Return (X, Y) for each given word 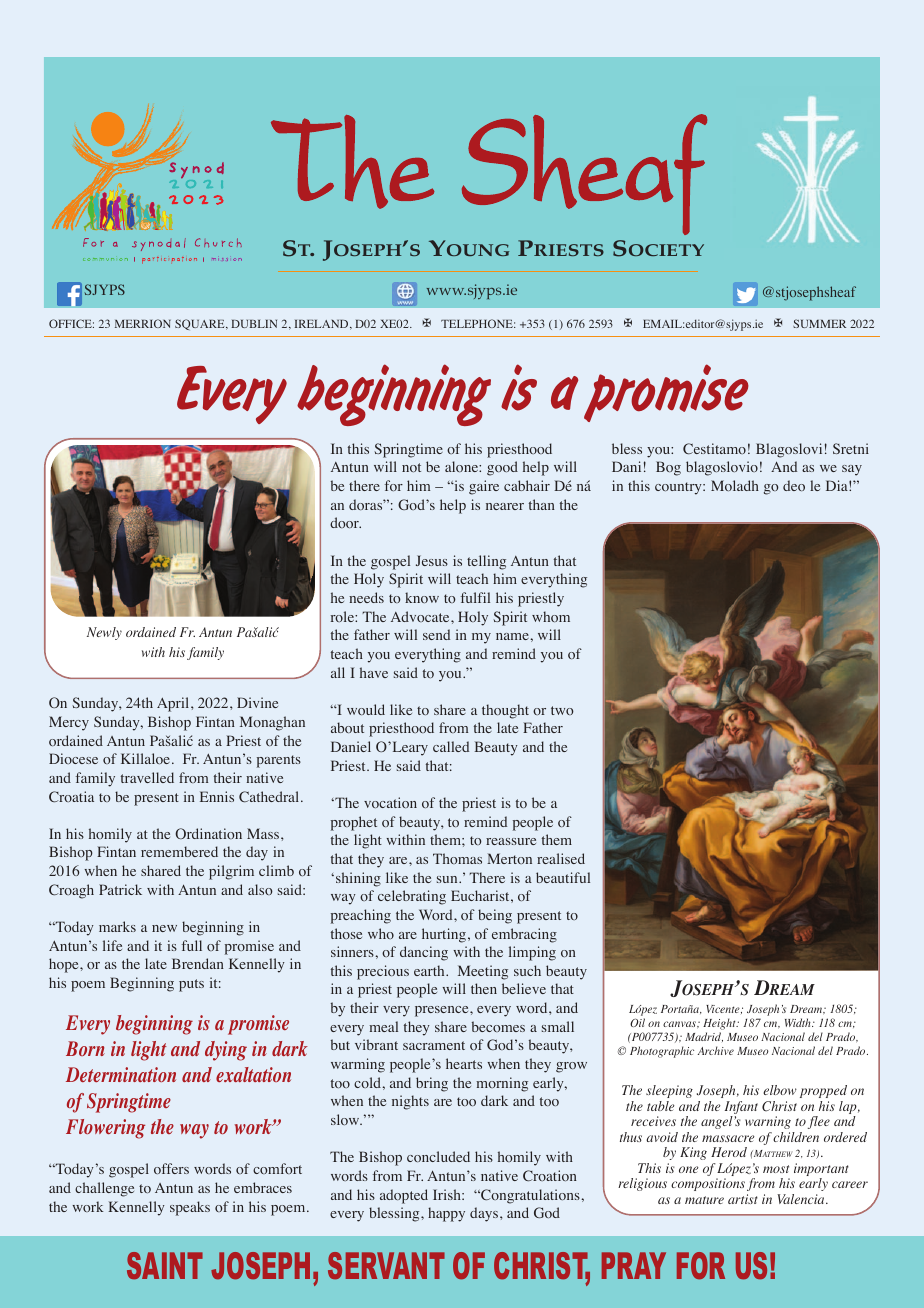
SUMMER (819, 323)
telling (486, 562)
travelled (147, 777)
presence (443, 1011)
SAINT (165, 1265)
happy (446, 1214)
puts (191, 985)
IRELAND (322, 325)
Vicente (724, 1009)
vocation (390, 802)
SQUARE (201, 324)
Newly (104, 633)
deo (794, 485)
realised (561, 858)
